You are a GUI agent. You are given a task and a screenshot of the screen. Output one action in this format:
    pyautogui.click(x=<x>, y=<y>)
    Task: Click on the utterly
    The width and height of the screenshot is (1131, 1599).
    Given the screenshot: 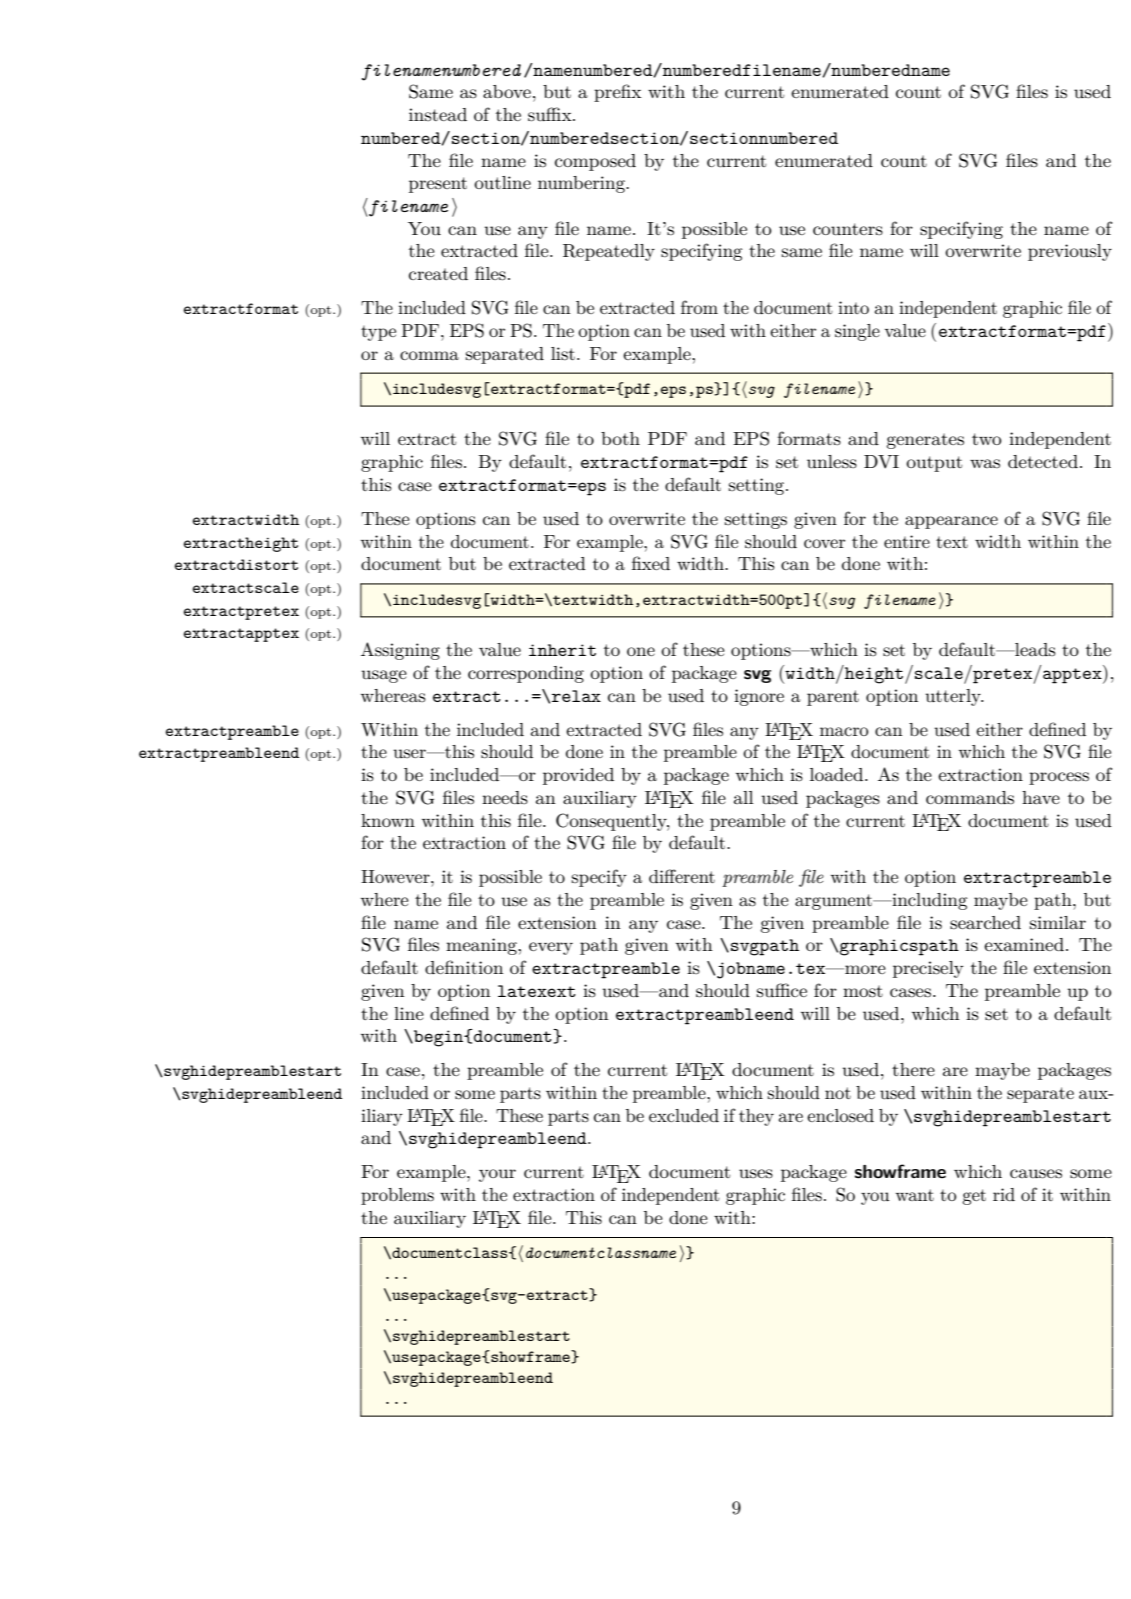 What is the action you would take?
    pyautogui.click(x=954, y=697)
